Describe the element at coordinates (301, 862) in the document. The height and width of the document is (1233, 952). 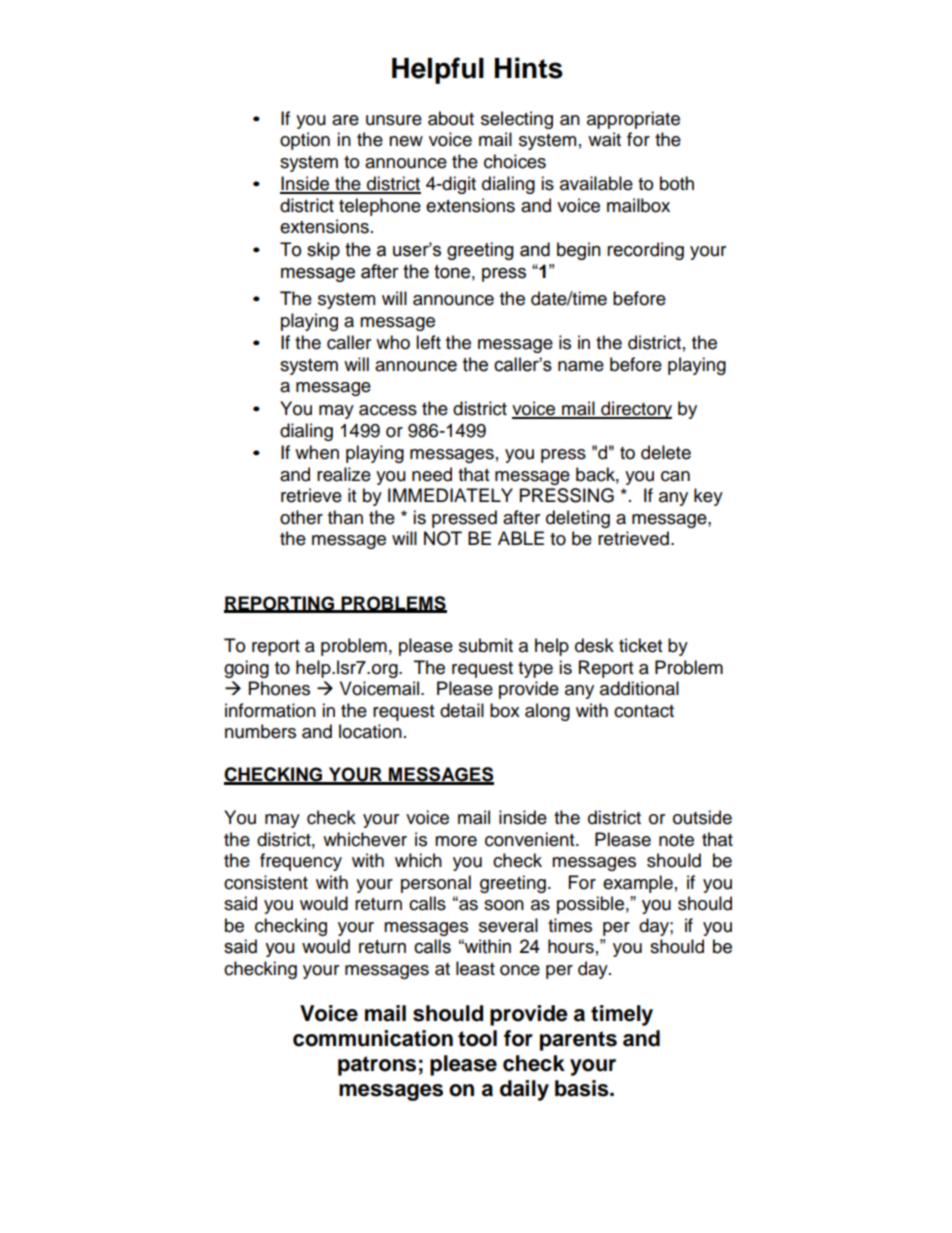
I see `frequency` at that location.
